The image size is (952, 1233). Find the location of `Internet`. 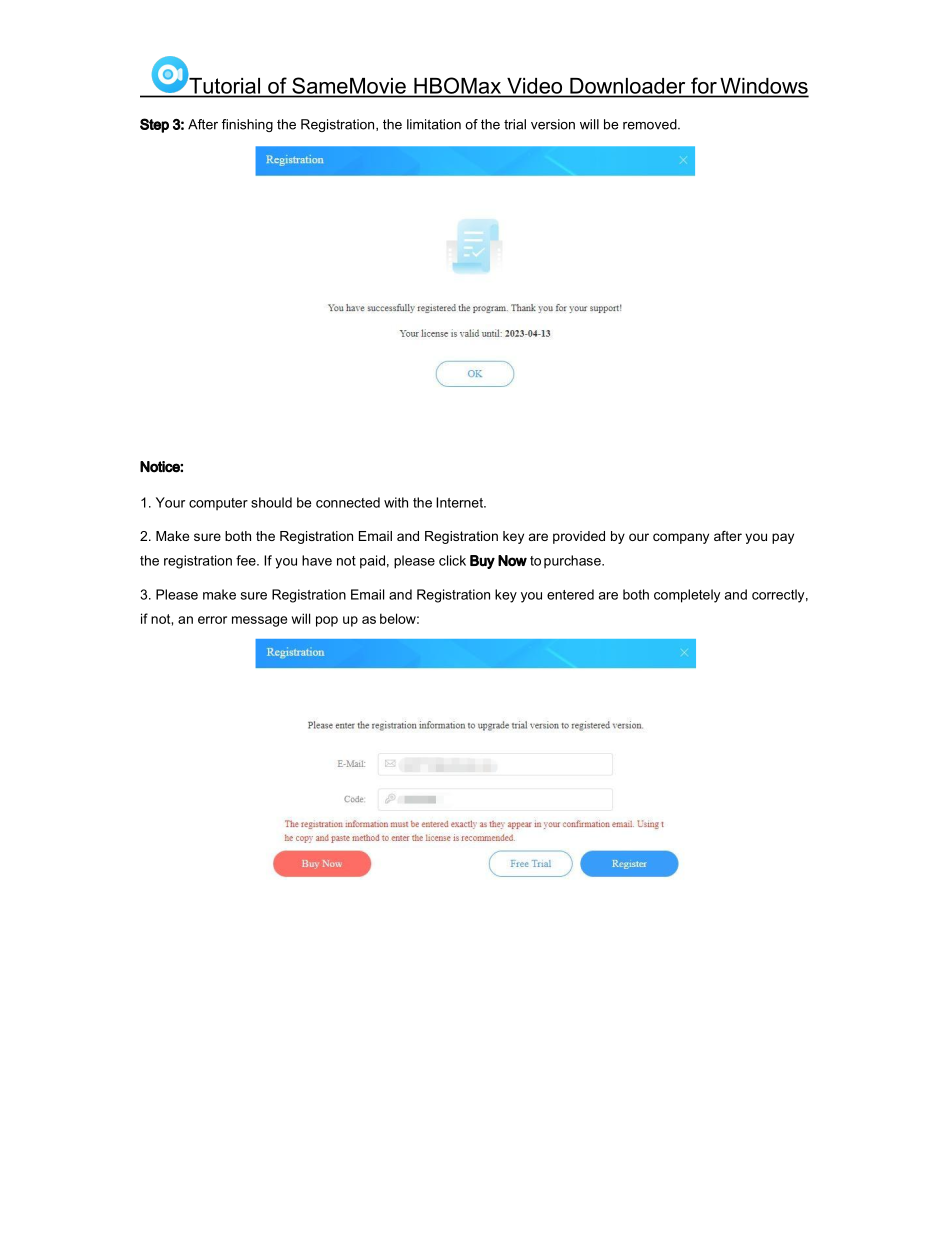

Internet is located at coordinates (460, 502).
